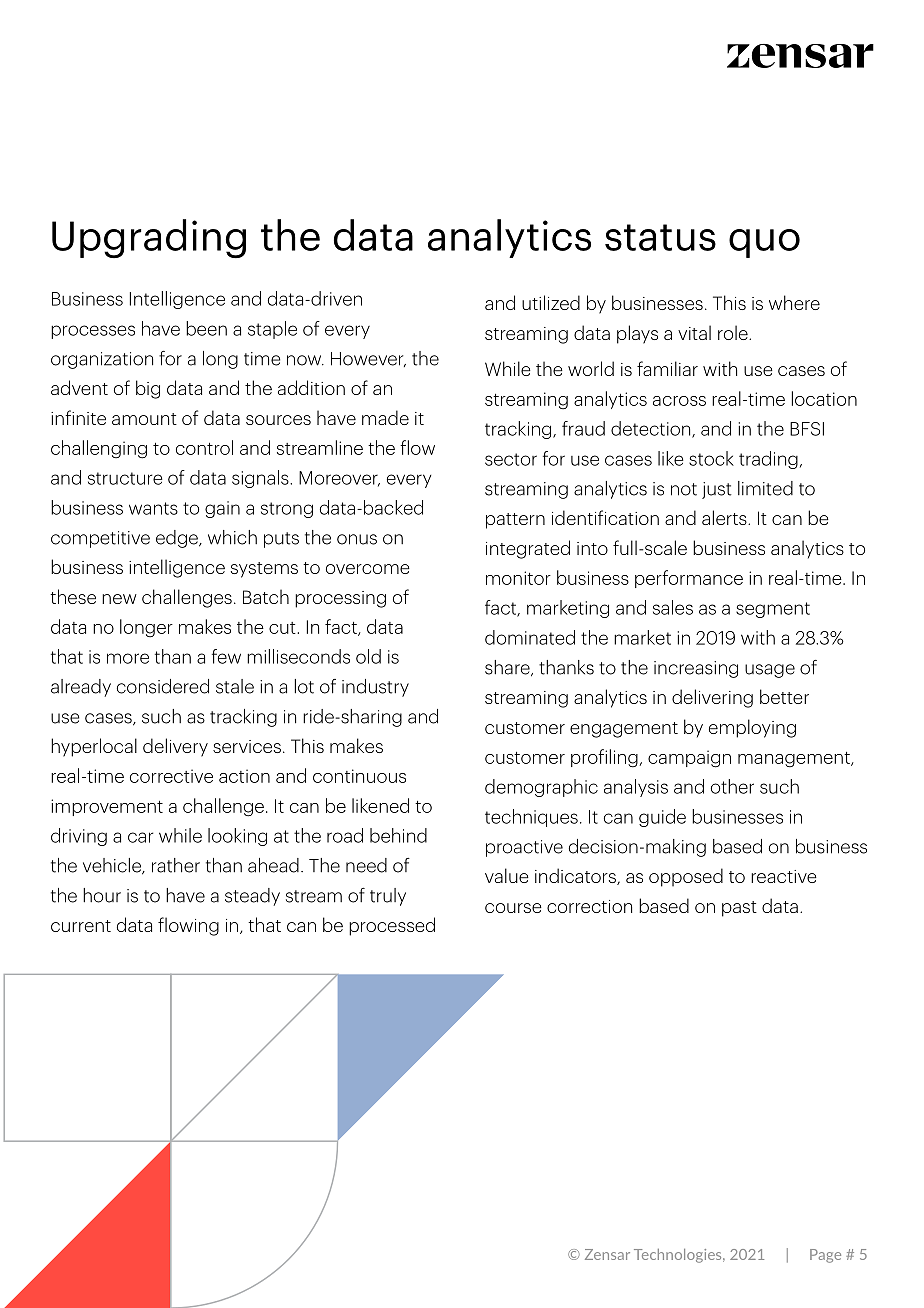 Image resolution: width=924 pixels, height=1308 pixels. Describe the element at coordinates (153, 508) in the page. I see `wants` at that location.
